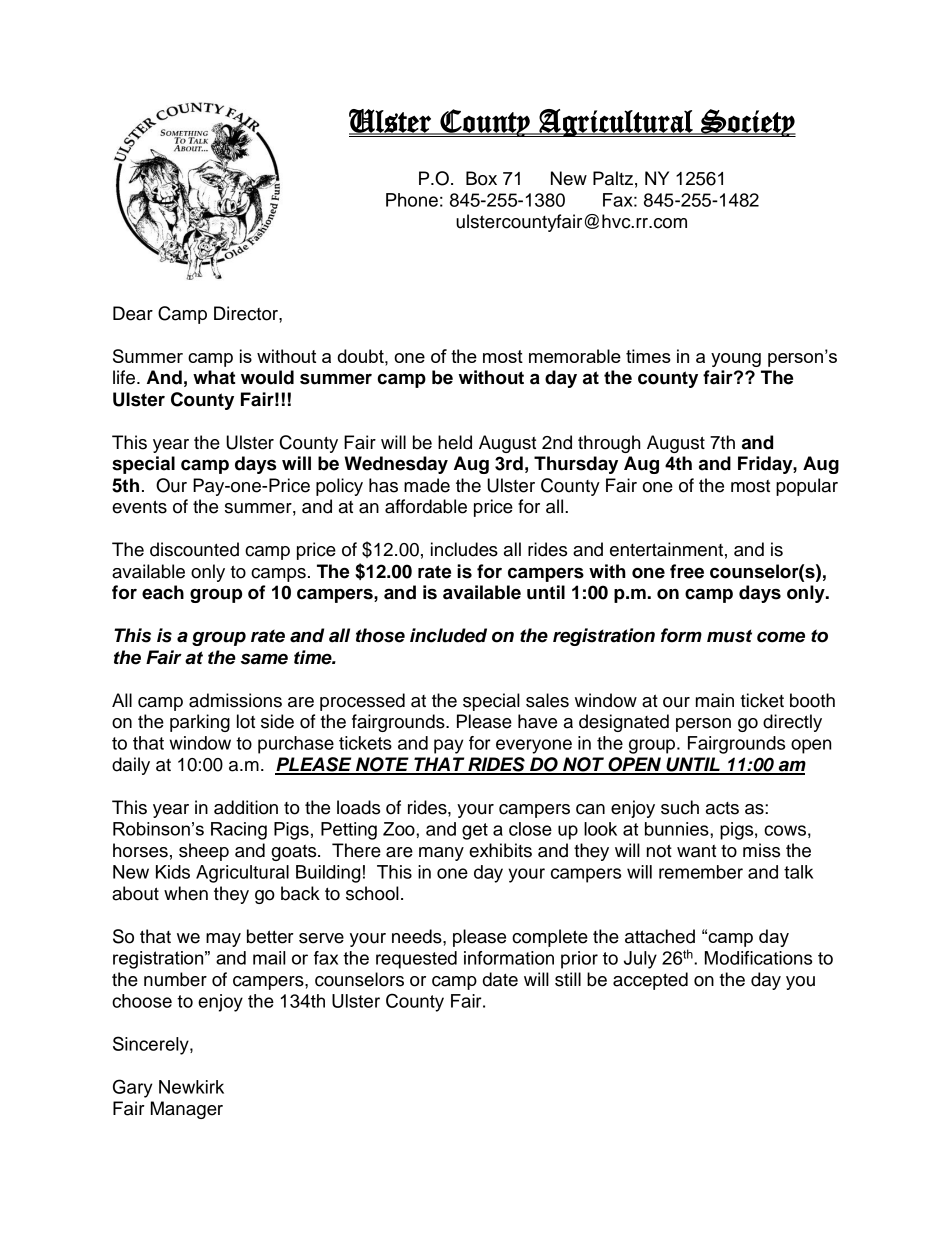  What do you see at coordinates (246, 807) in the image?
I see `addition` at bounding box center [246, 807].
